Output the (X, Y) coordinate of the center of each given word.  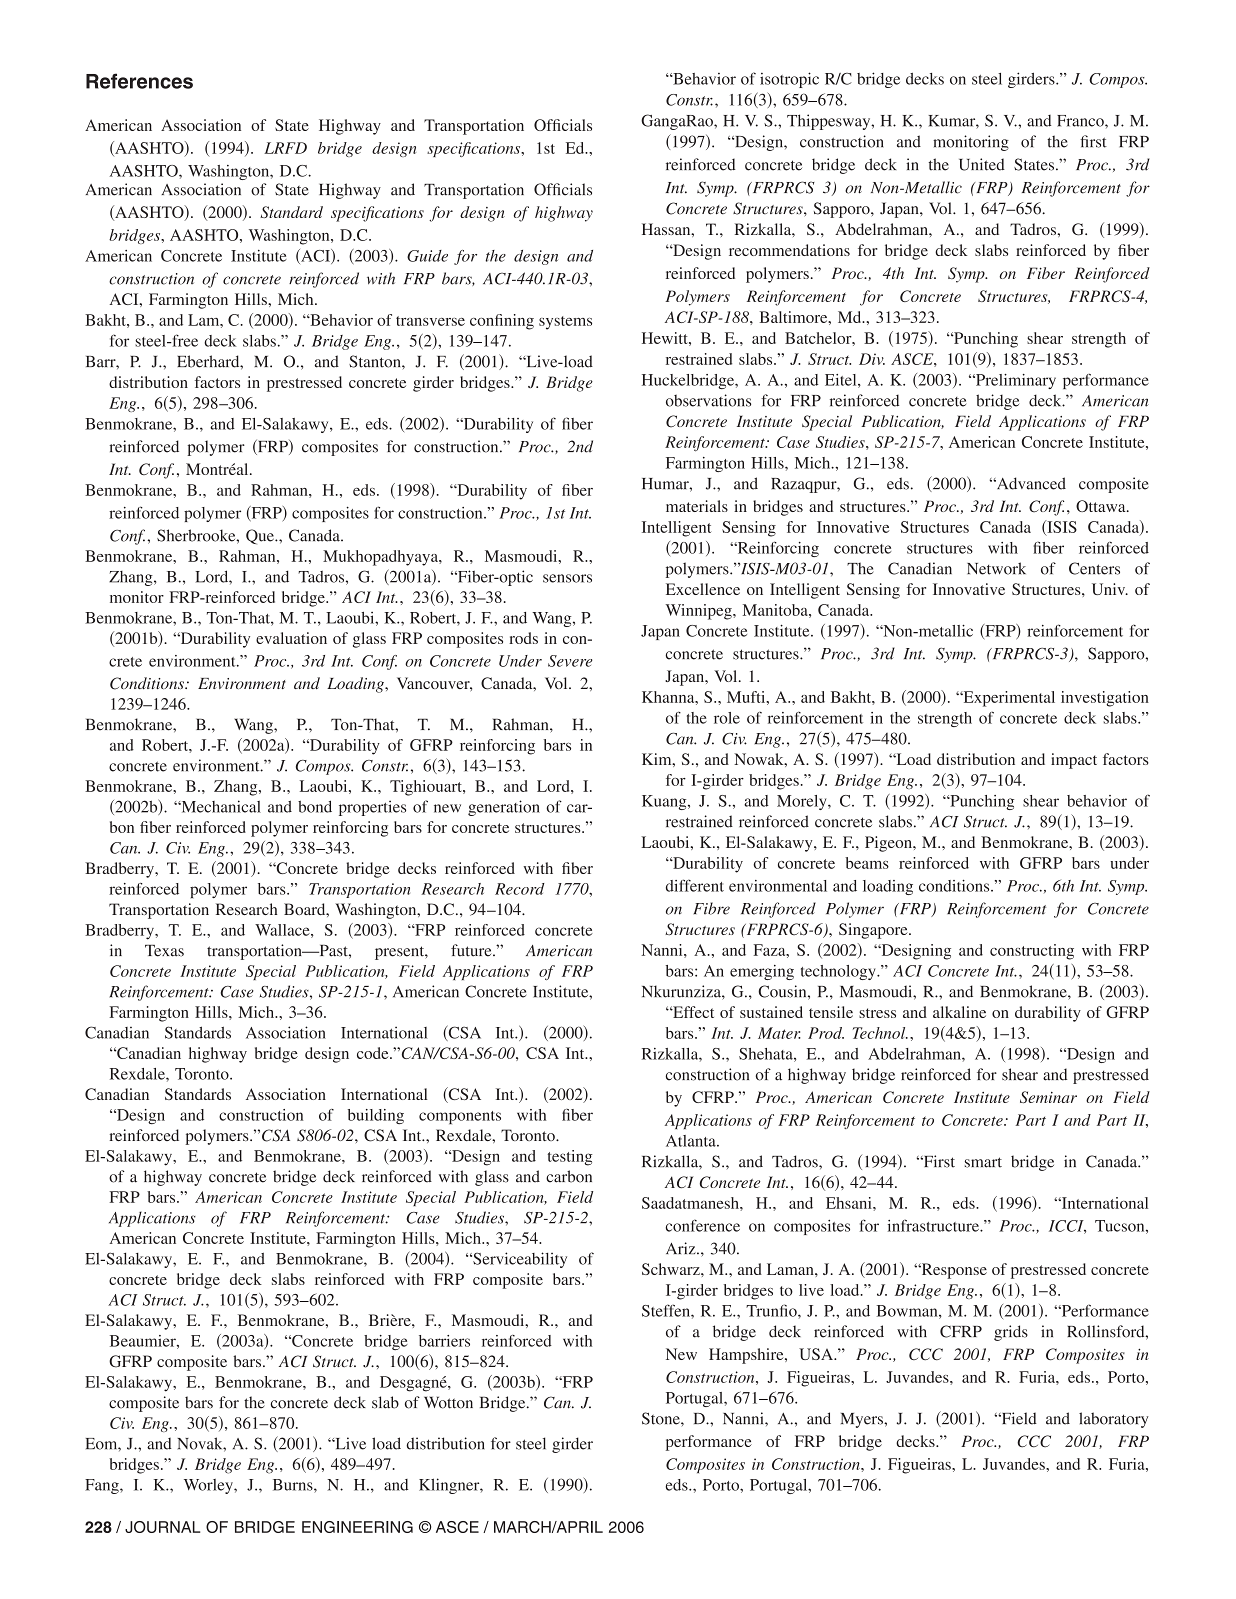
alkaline (959, 1012)
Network (996, 568)
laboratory (1113, 1420)
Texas (164, 951)
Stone (662, 1418)
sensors (567, 578)
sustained (771, 1012)
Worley (209, 1486)
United (982, 164)
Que (261, 537)
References (139, 81)
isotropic (789, 80)
